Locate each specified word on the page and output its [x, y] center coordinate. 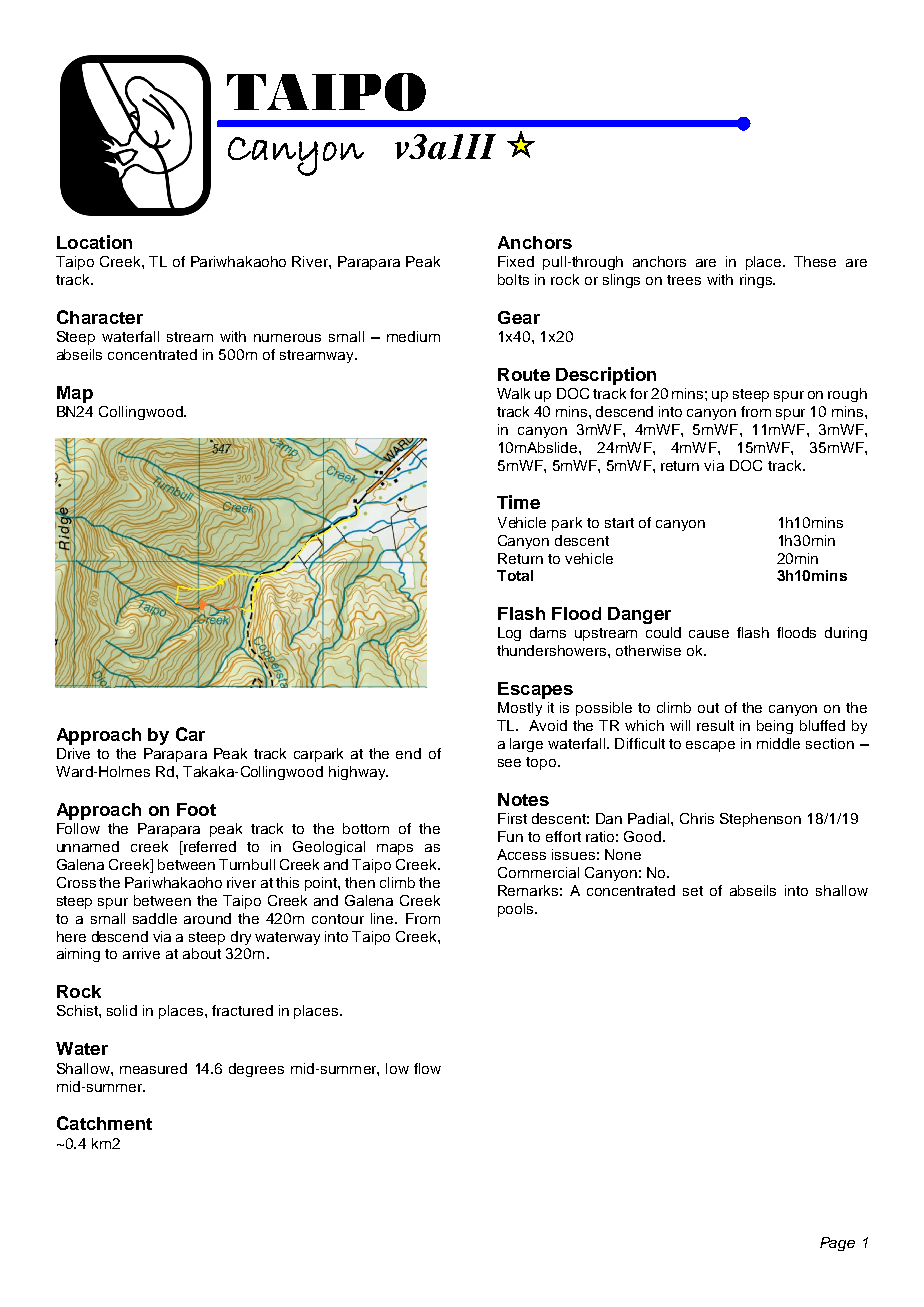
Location [94, 242]
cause [709, 634]
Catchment [104, 1123]
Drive [73, 753]
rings [757, 281]
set [693, 891]
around [207, 918]
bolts [513, 279]
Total [515, 575]
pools [517, 910]
